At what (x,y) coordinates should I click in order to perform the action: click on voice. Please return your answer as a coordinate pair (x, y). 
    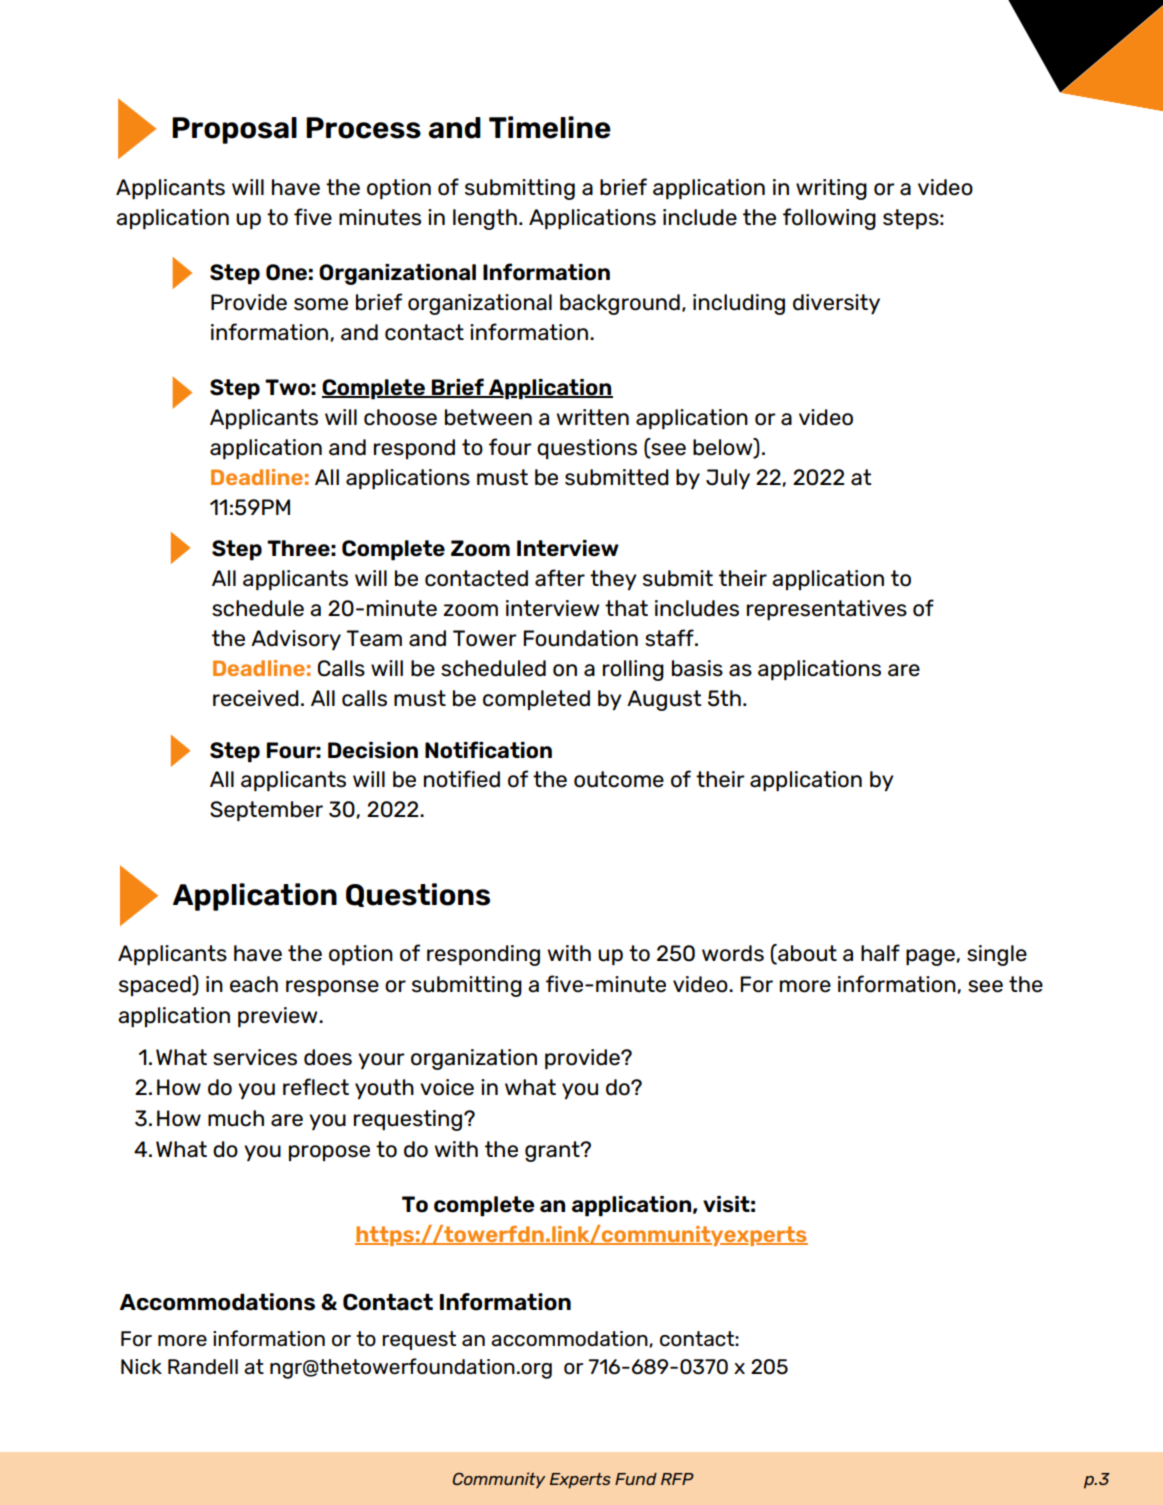
    Looking at the image, I should click on (447, 1087).
